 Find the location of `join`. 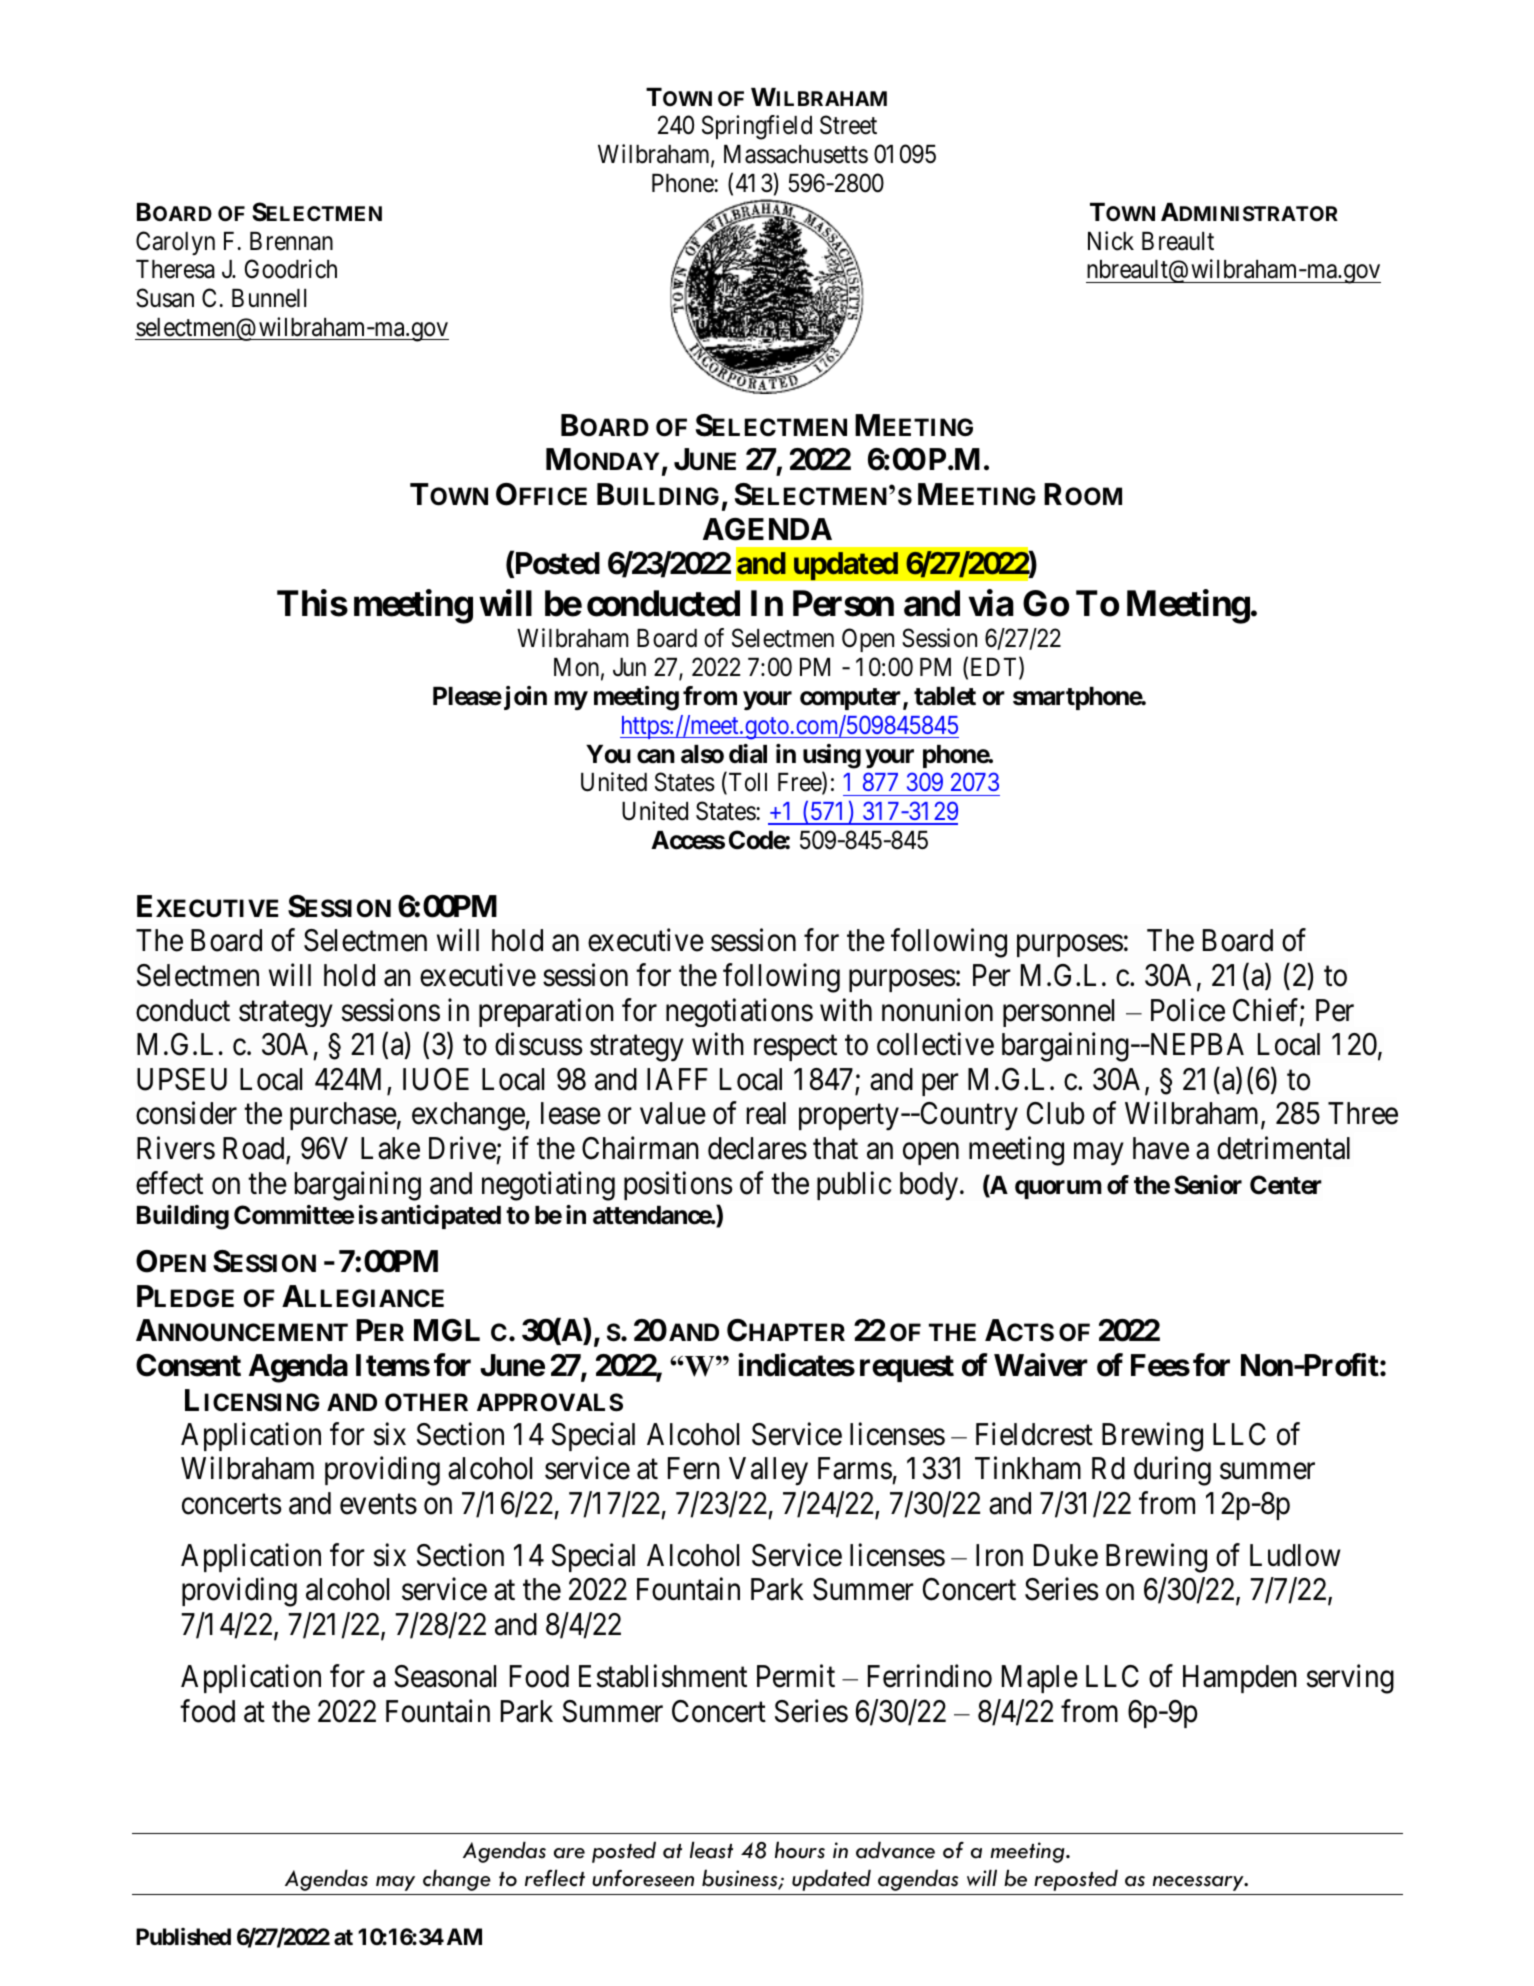

join is located at coordinates (524, 698).
